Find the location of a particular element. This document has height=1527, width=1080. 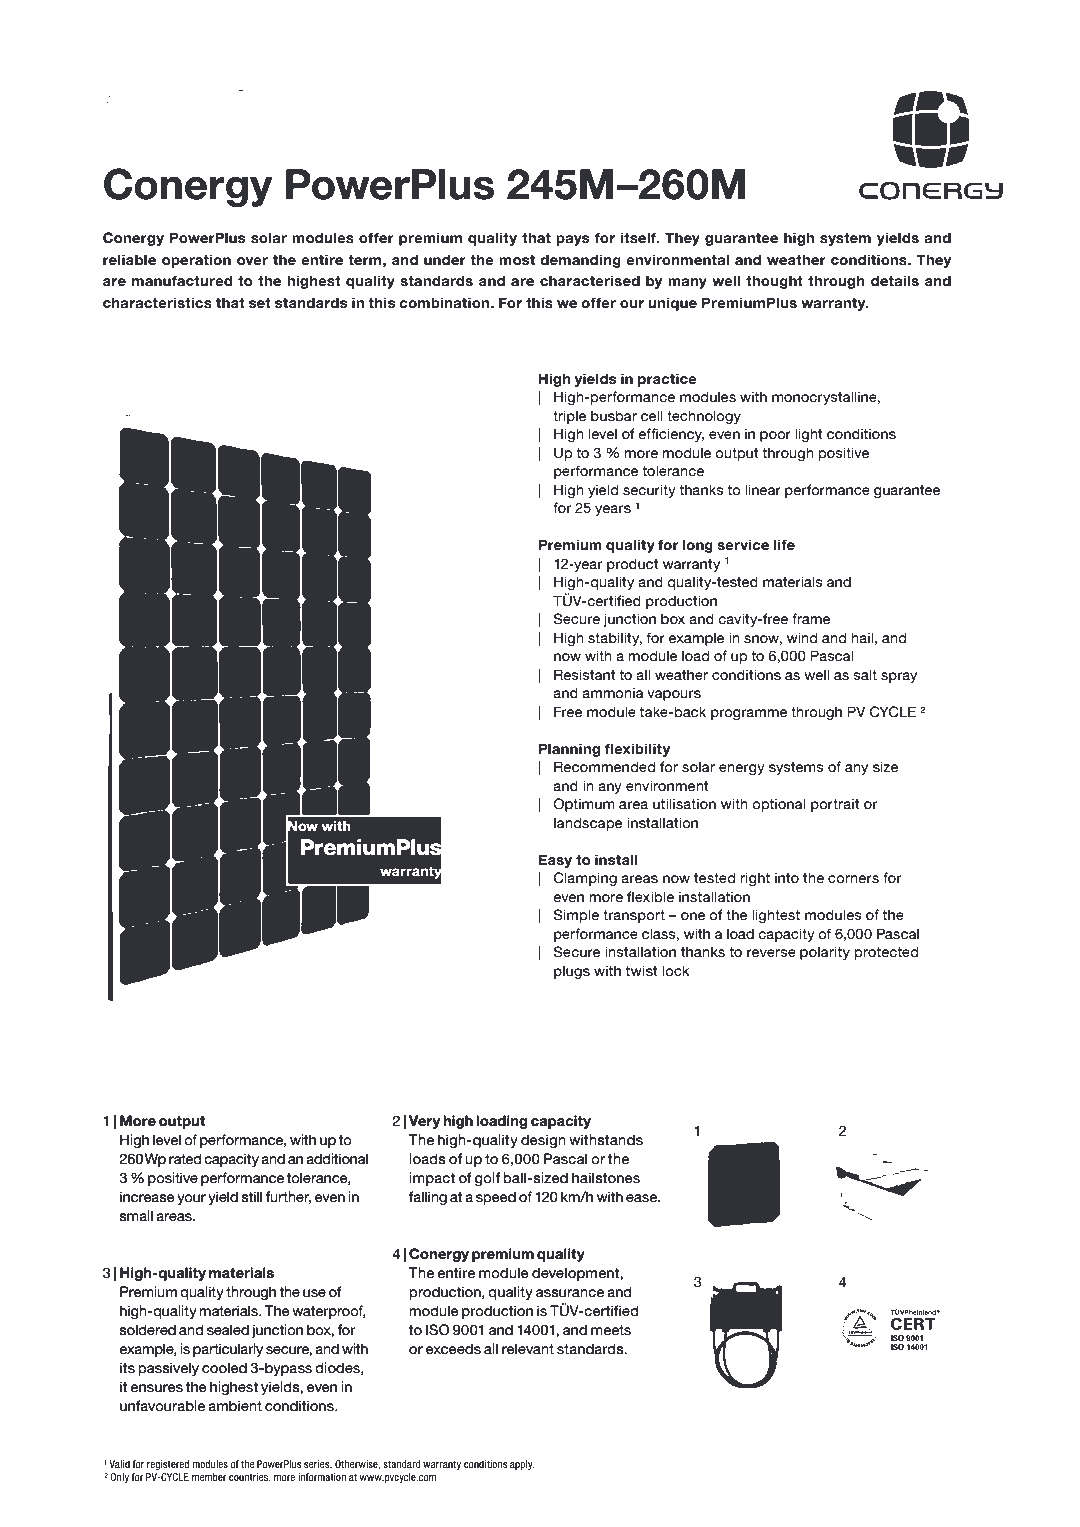

polarity is located at coordinates (825, 953).
